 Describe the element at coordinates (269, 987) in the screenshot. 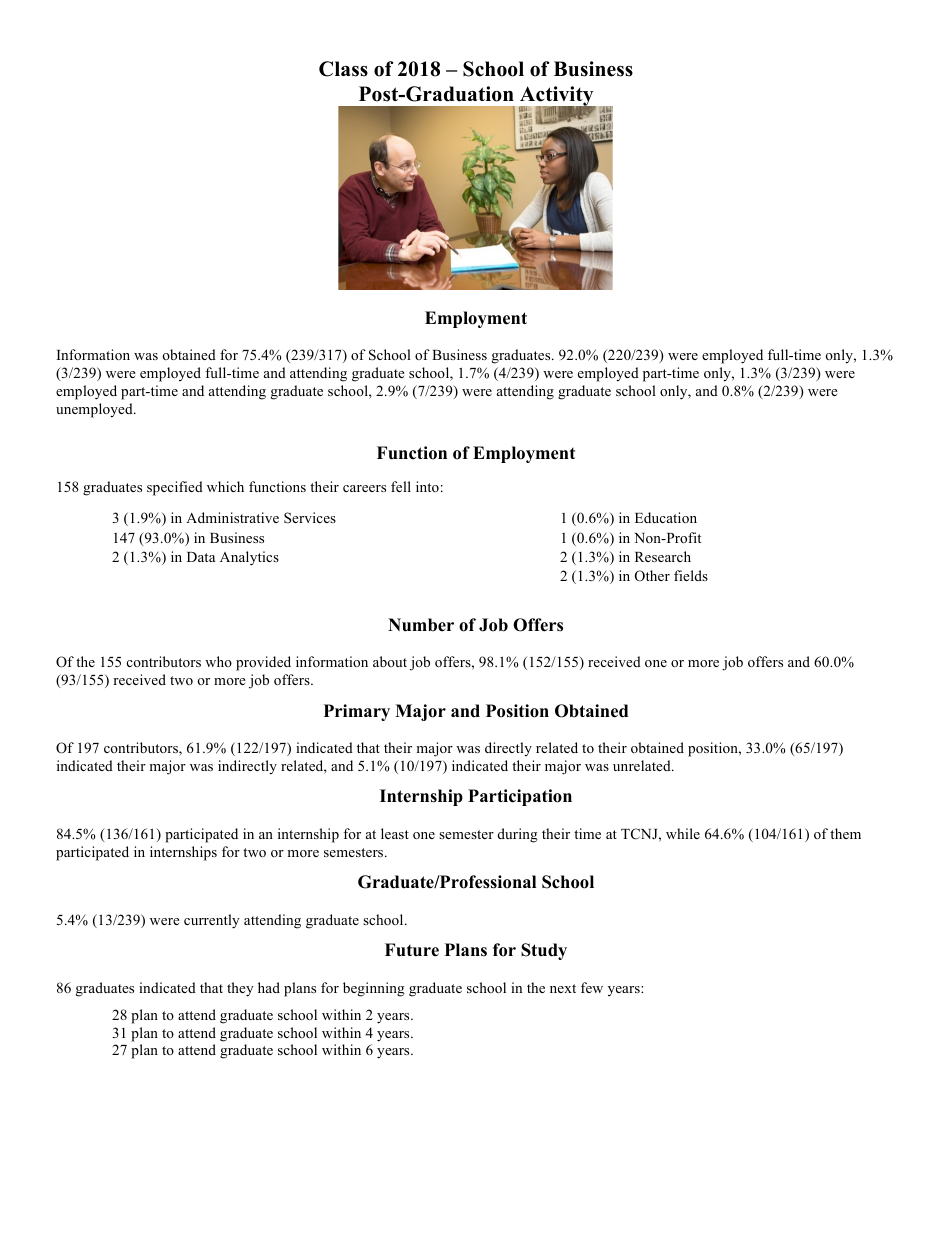

I see `had` at that location.
